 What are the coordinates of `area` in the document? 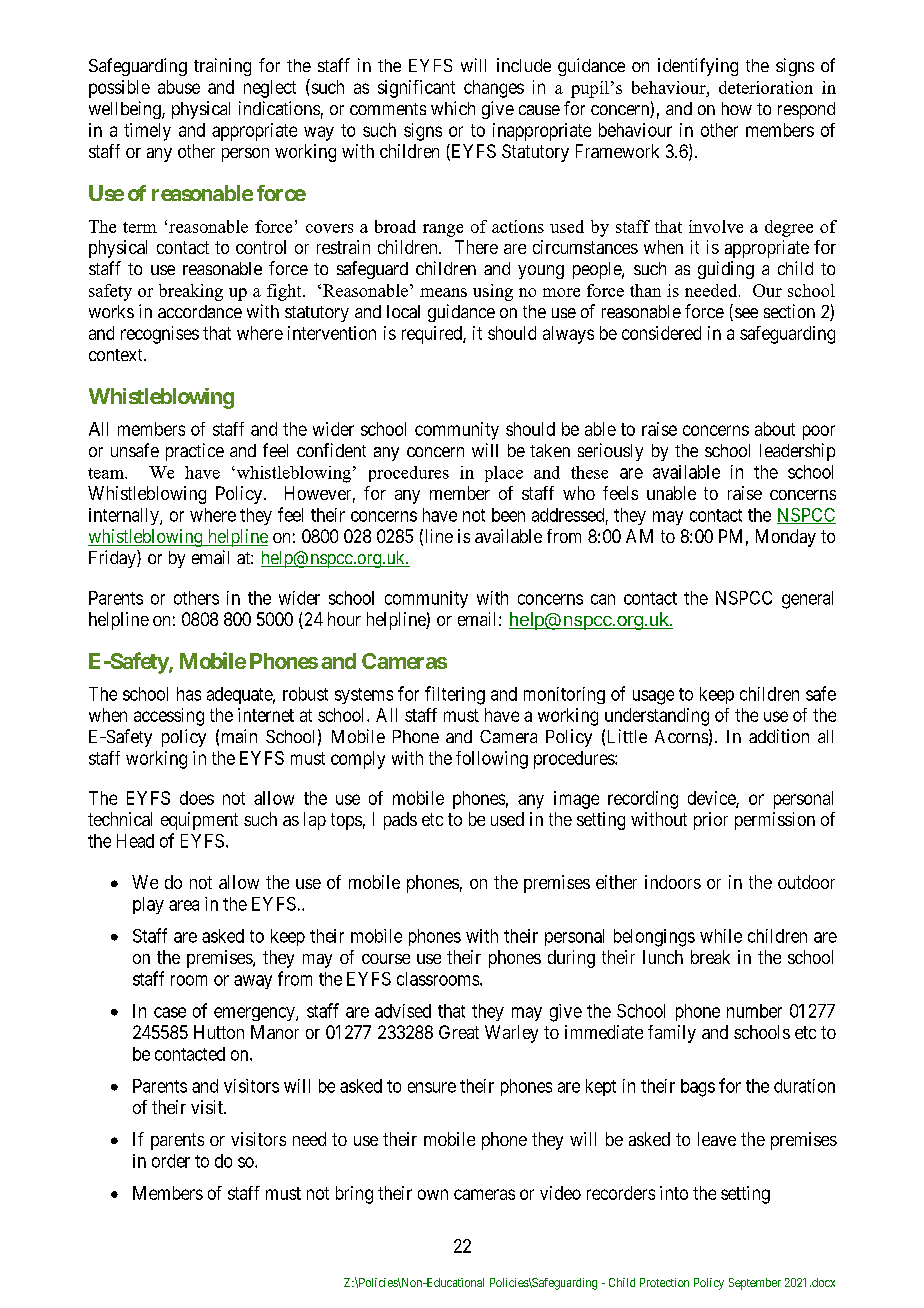 It's located at (184, 905).
